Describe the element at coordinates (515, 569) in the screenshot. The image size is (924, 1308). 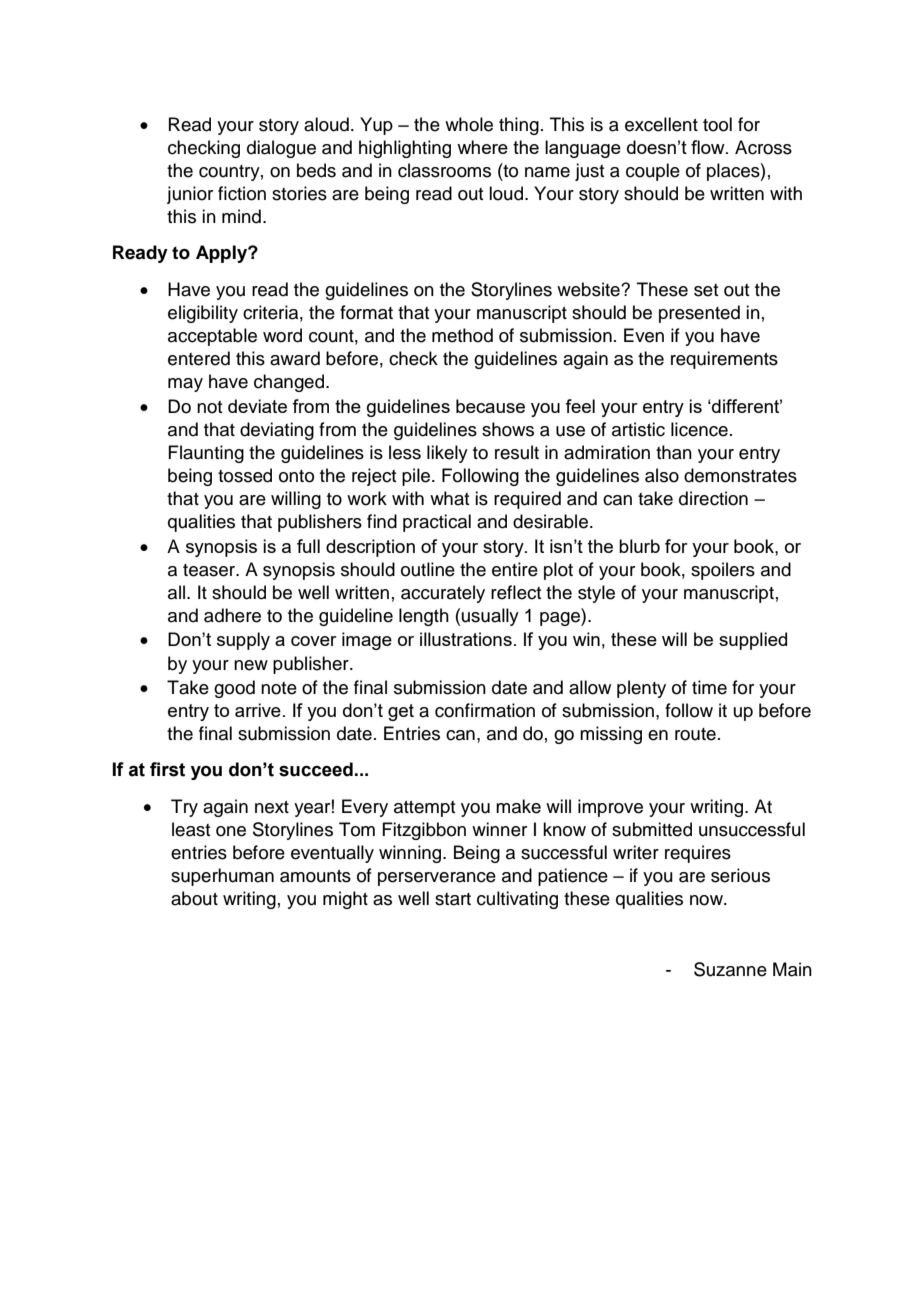
I see `entire` at that location.
